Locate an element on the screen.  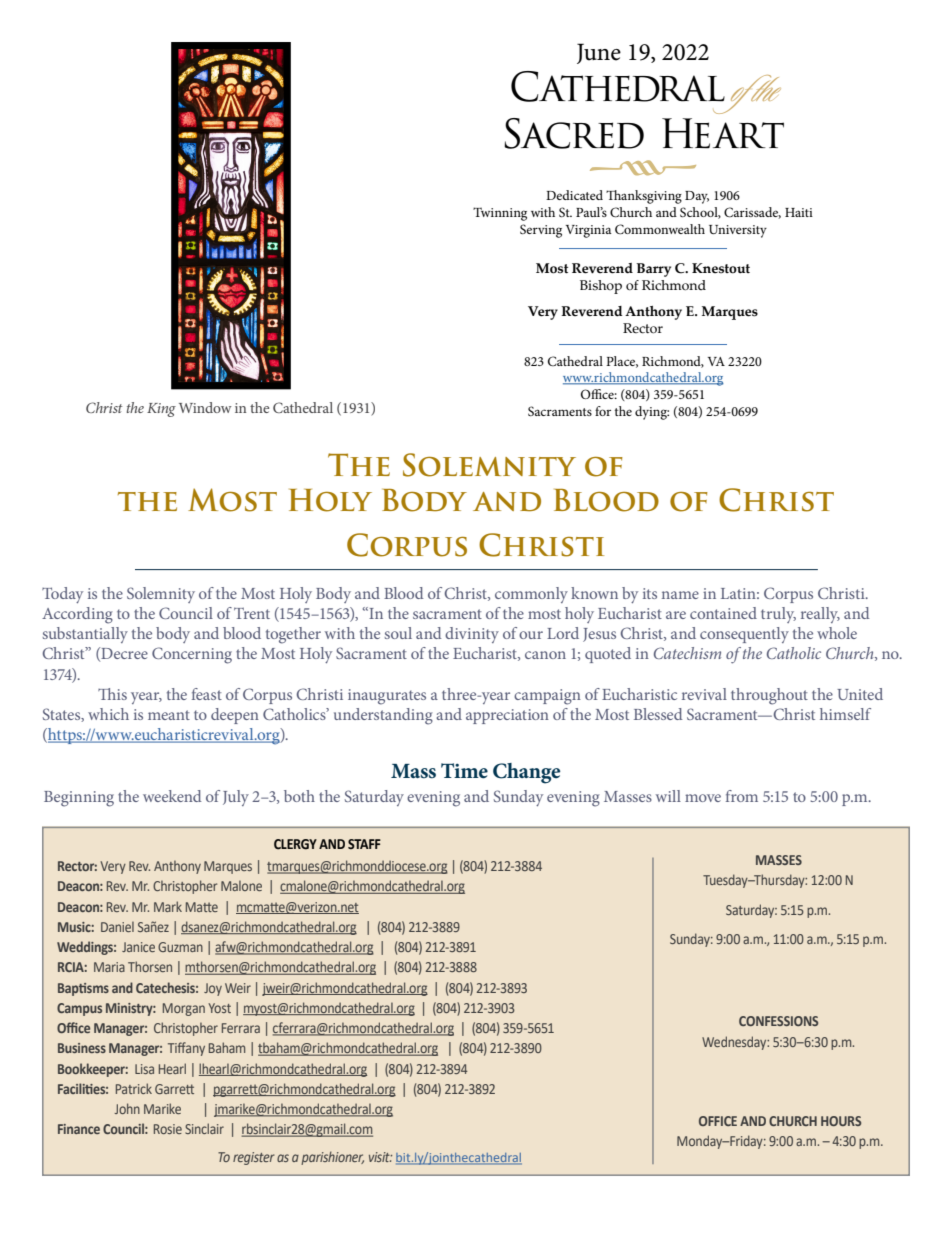
Sacred is located at coordinates (574, 133).
